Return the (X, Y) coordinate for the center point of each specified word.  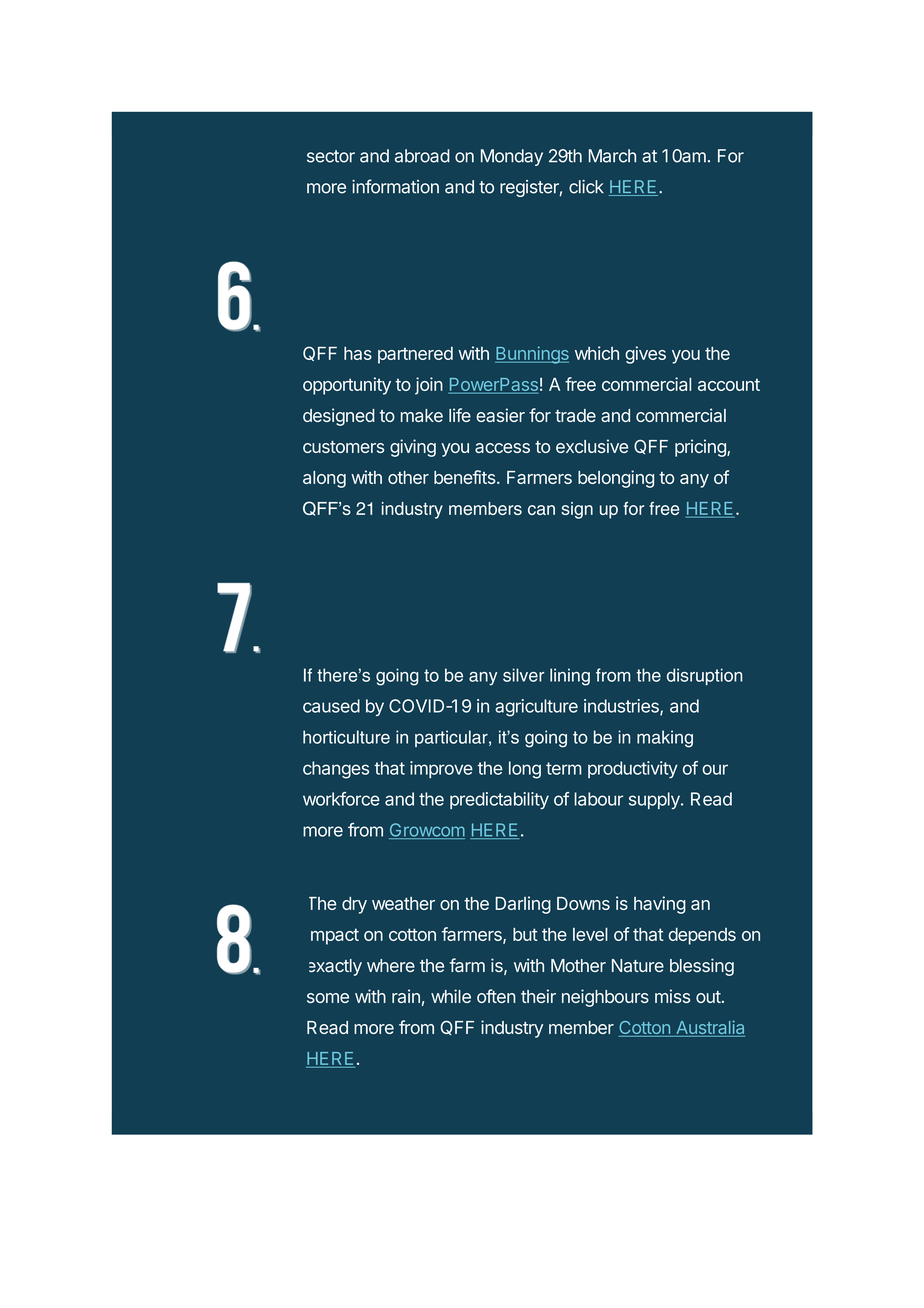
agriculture (536, 708)
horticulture (346, 737)
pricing (701, 448)
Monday (512, 157)
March (612, 156)
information (395, 186)
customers (343, 447)
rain (406, 996)
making (665, 739)
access (502, 448)
